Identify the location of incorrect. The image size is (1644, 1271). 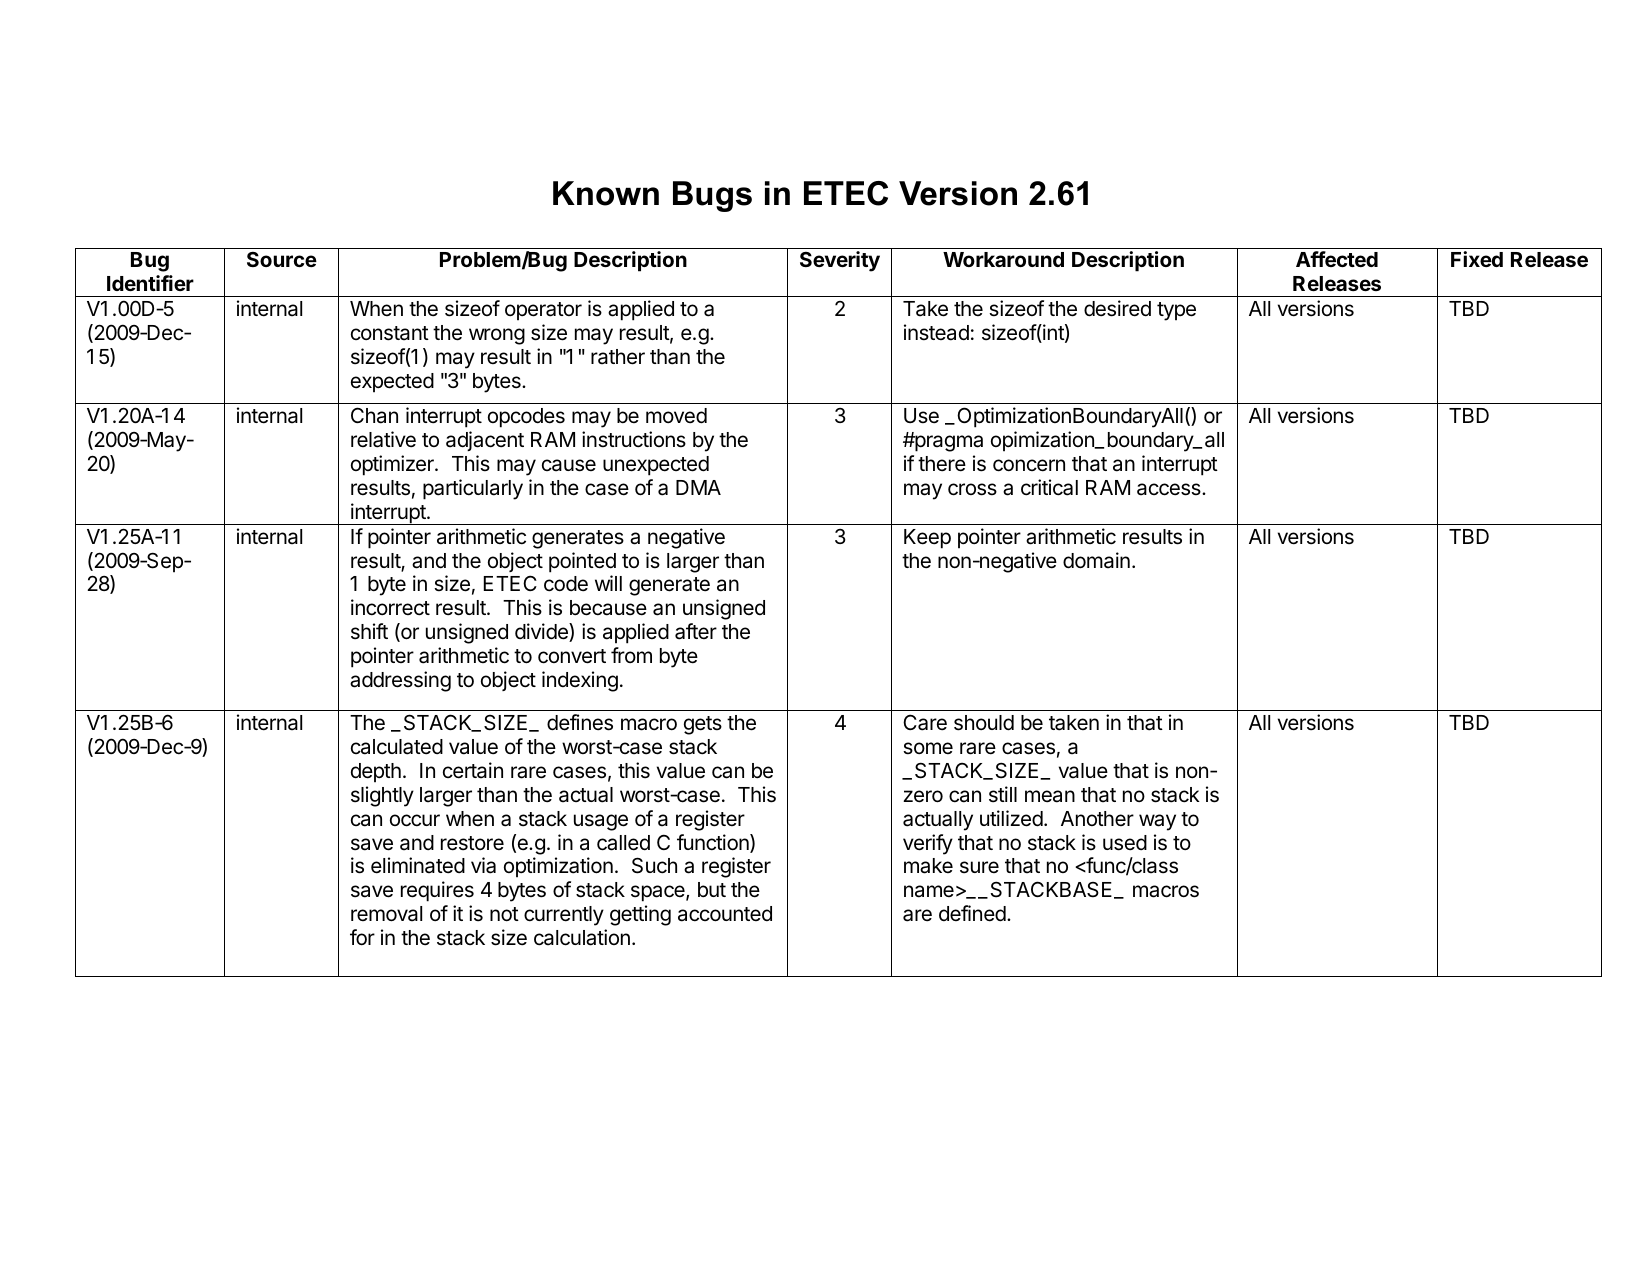
(390, 607).
